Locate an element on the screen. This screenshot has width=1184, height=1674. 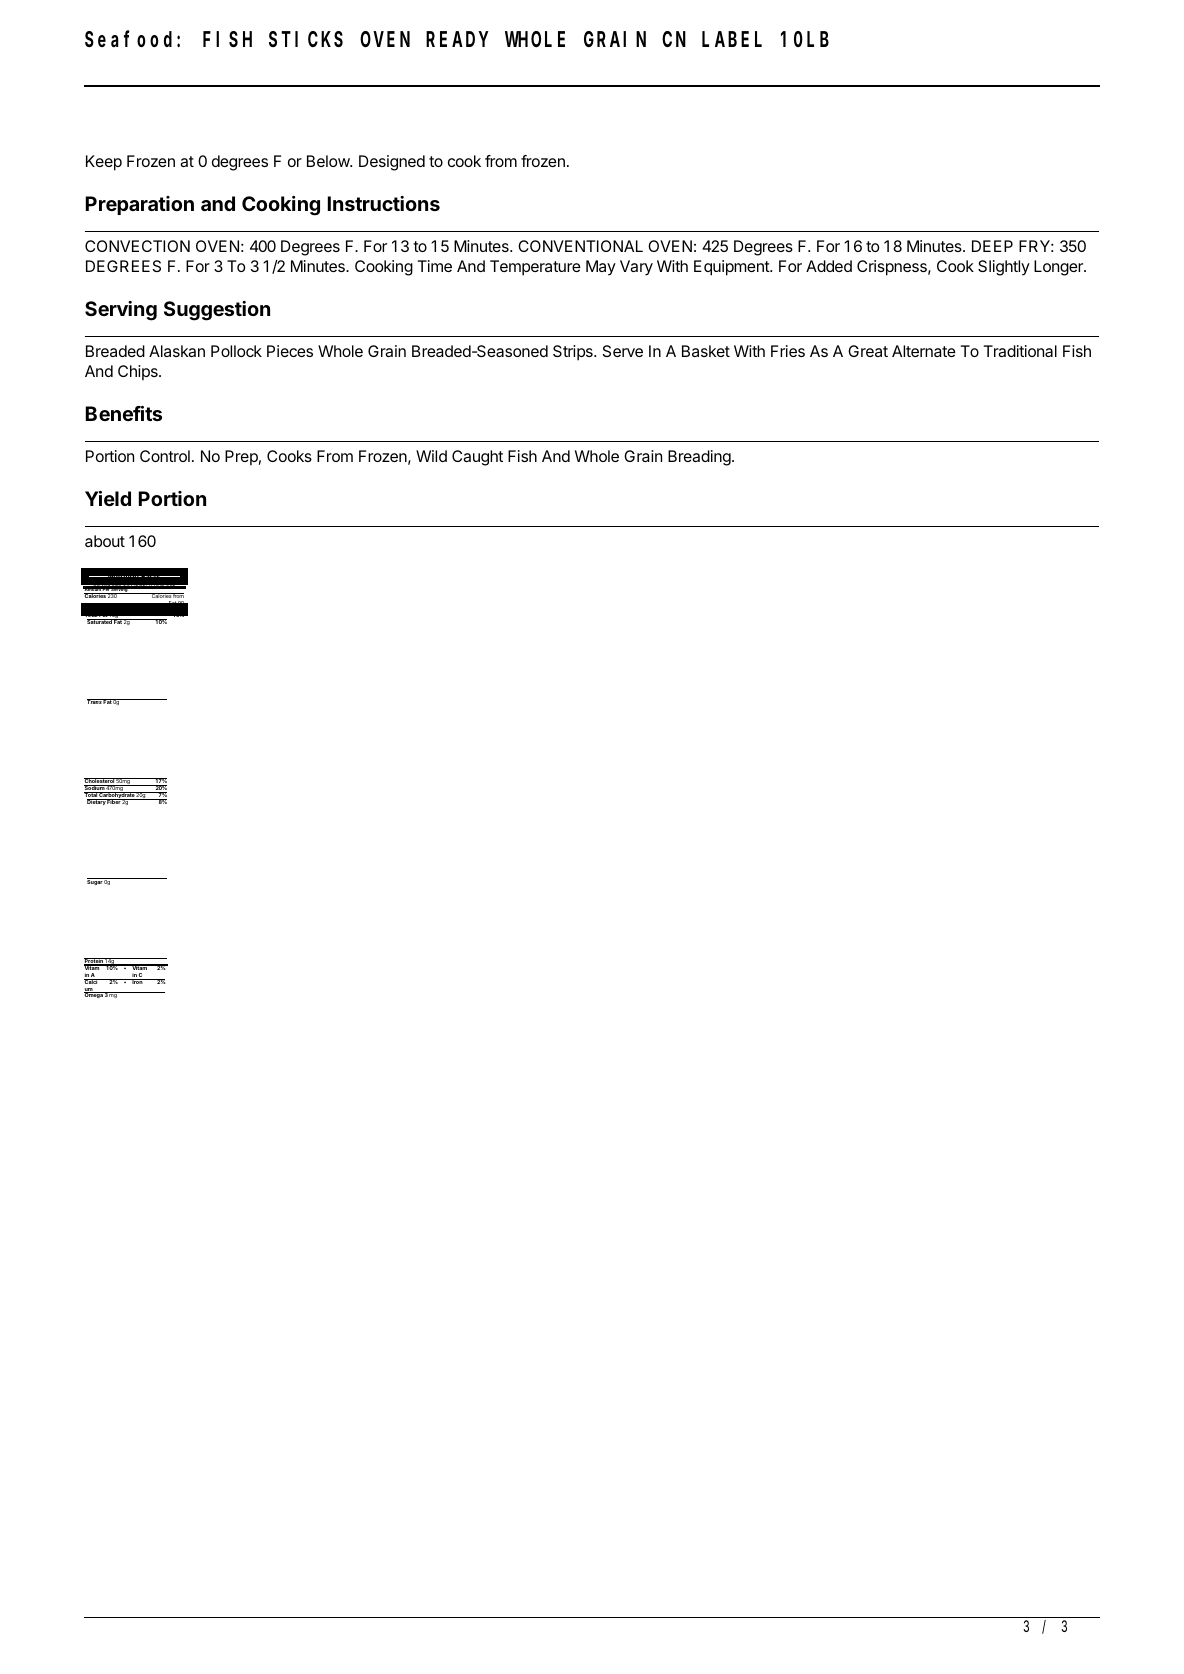
Caught is located at coordinates (477, 458).
